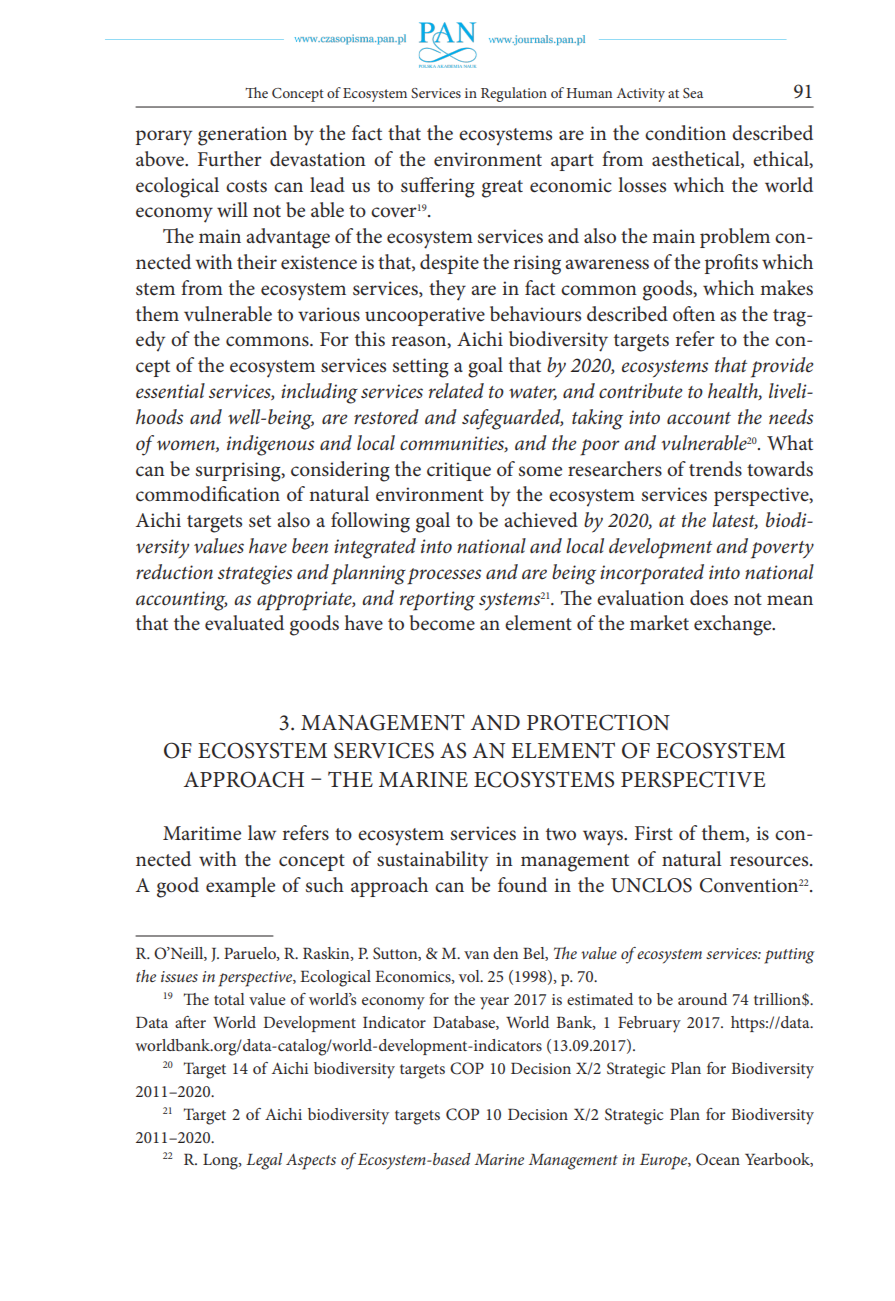 This screenshot has width=895, height=1301. What do you see at coordinates (442, 623) in the screenshot?
I see `become` at bounding box center [442, 623].
